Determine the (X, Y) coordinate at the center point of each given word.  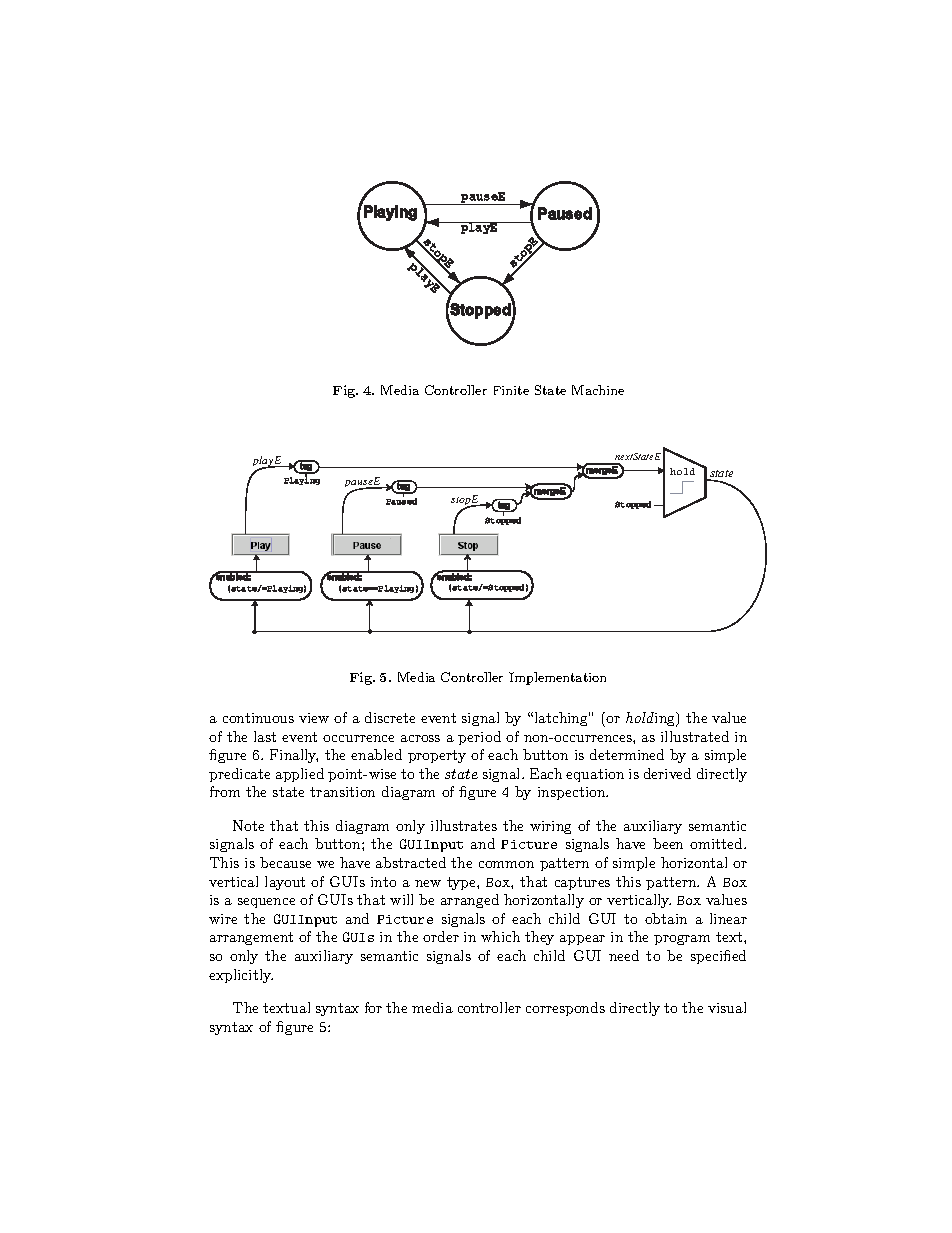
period (479, 738)
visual (727, 1007)
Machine (598, 390)
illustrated (695, 736)
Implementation (557, 678)
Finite (511, 390)
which (500, 936)
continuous (258, 718)
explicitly (241, 976)
